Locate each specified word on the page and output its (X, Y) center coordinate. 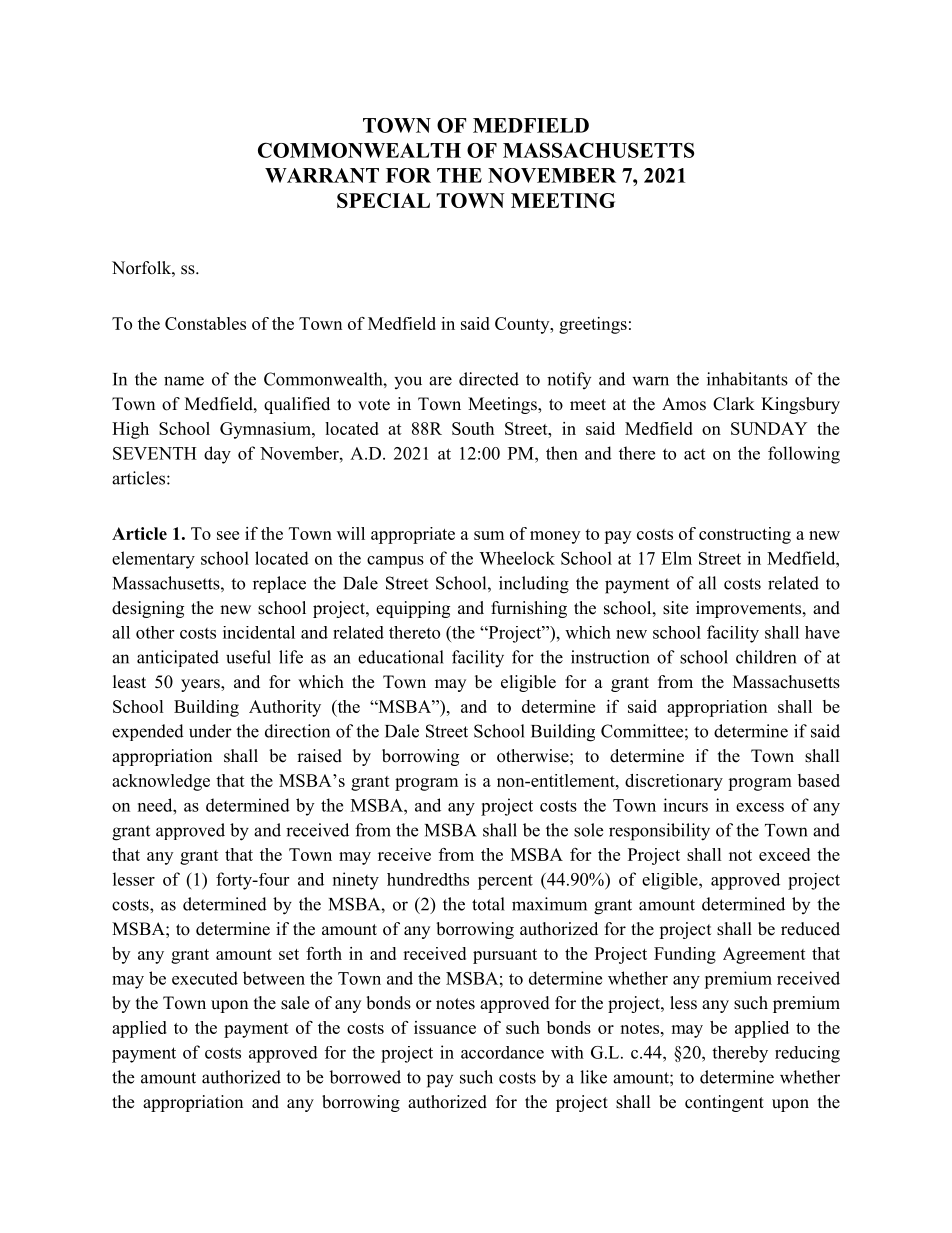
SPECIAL (383, 200)
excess (760, 807)
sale (295, 1003)
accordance (502, 1052)
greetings (593, 325)
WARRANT (322, 175)
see (228, 535)
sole (588, 830)
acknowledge (161, 782)
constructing (745, 535)
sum (489, 535)
